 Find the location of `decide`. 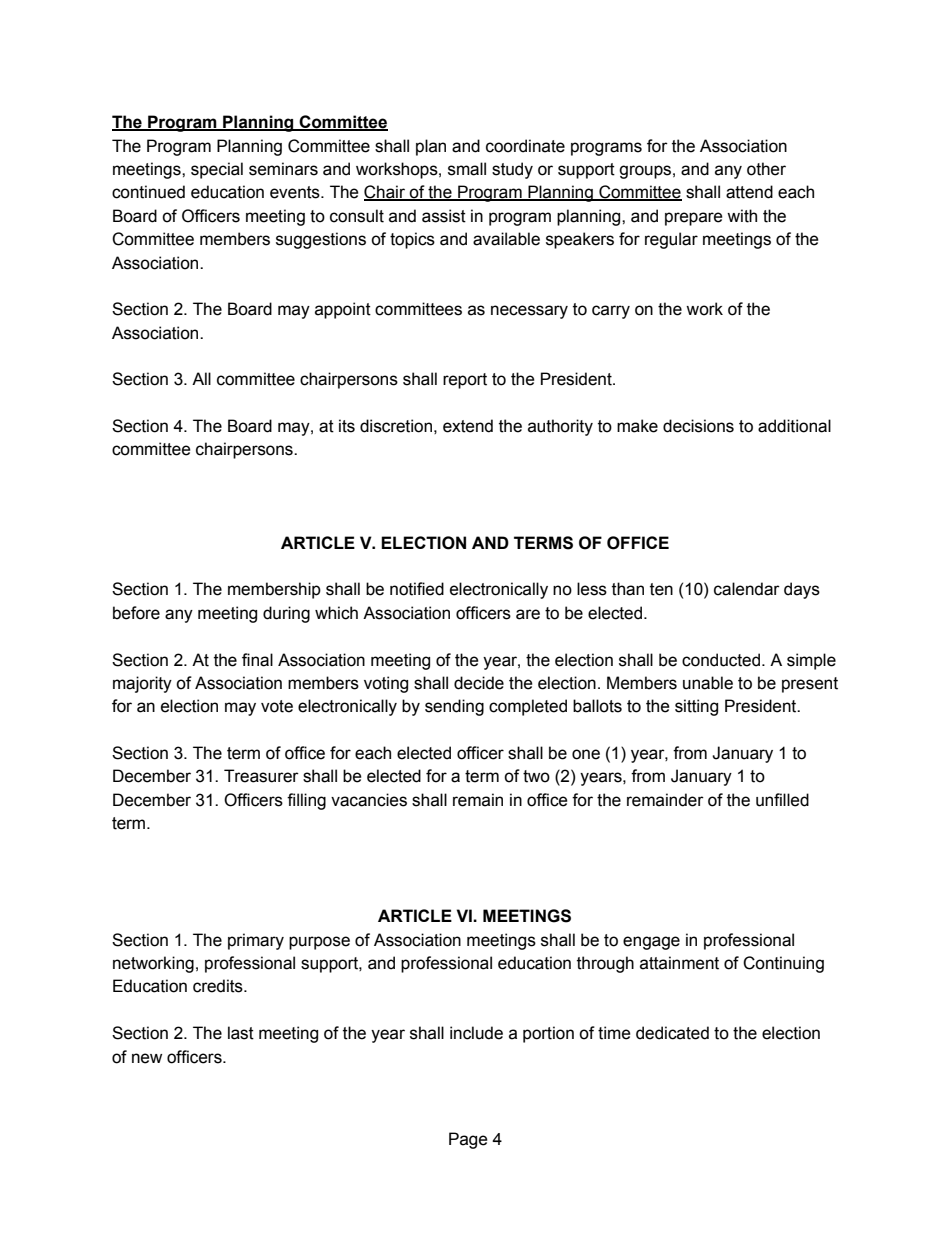

decide is located at coordinates (479, 683).
